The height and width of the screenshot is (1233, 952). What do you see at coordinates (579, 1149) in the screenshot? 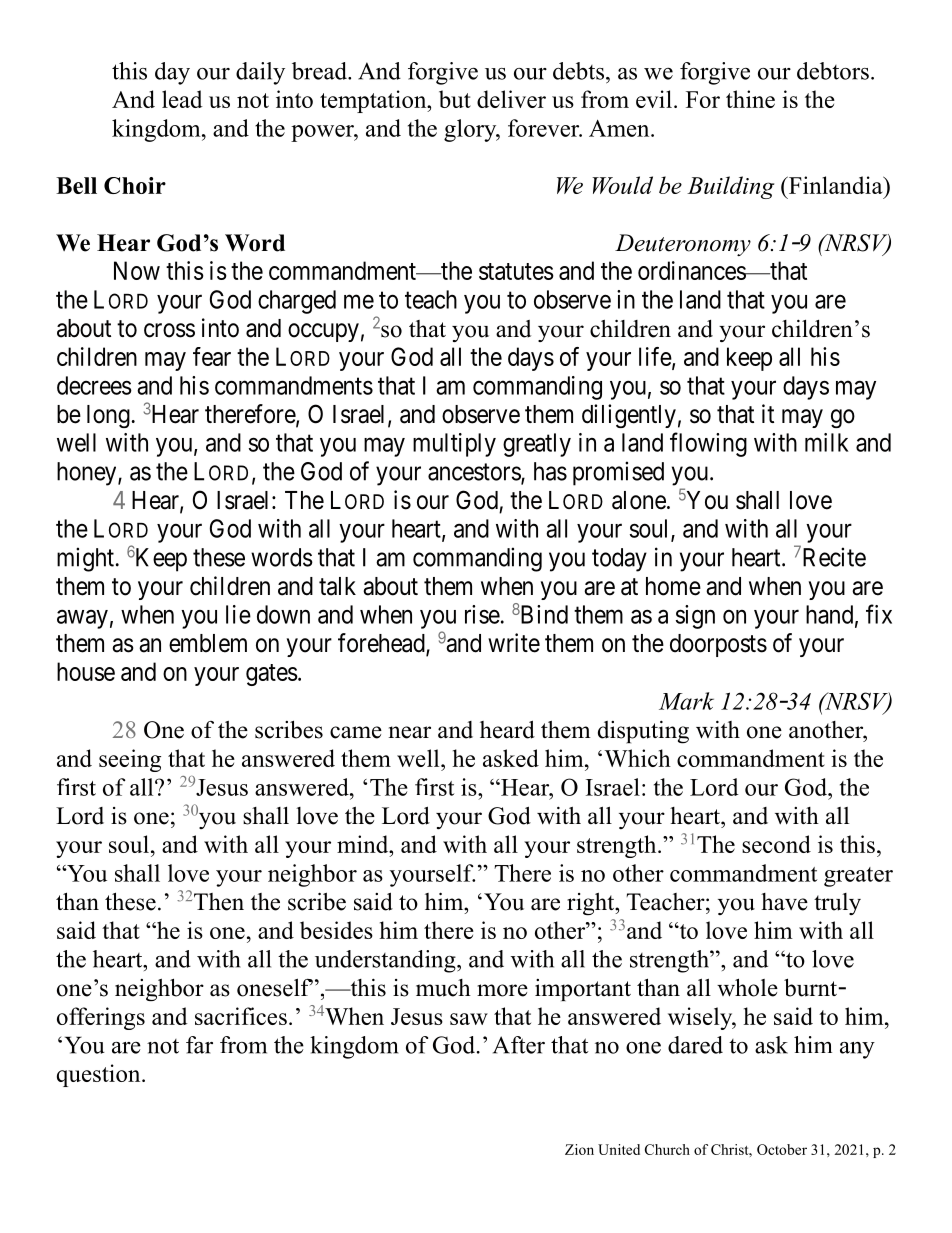
I see `Zion` at bounding box center [579, 1149].
